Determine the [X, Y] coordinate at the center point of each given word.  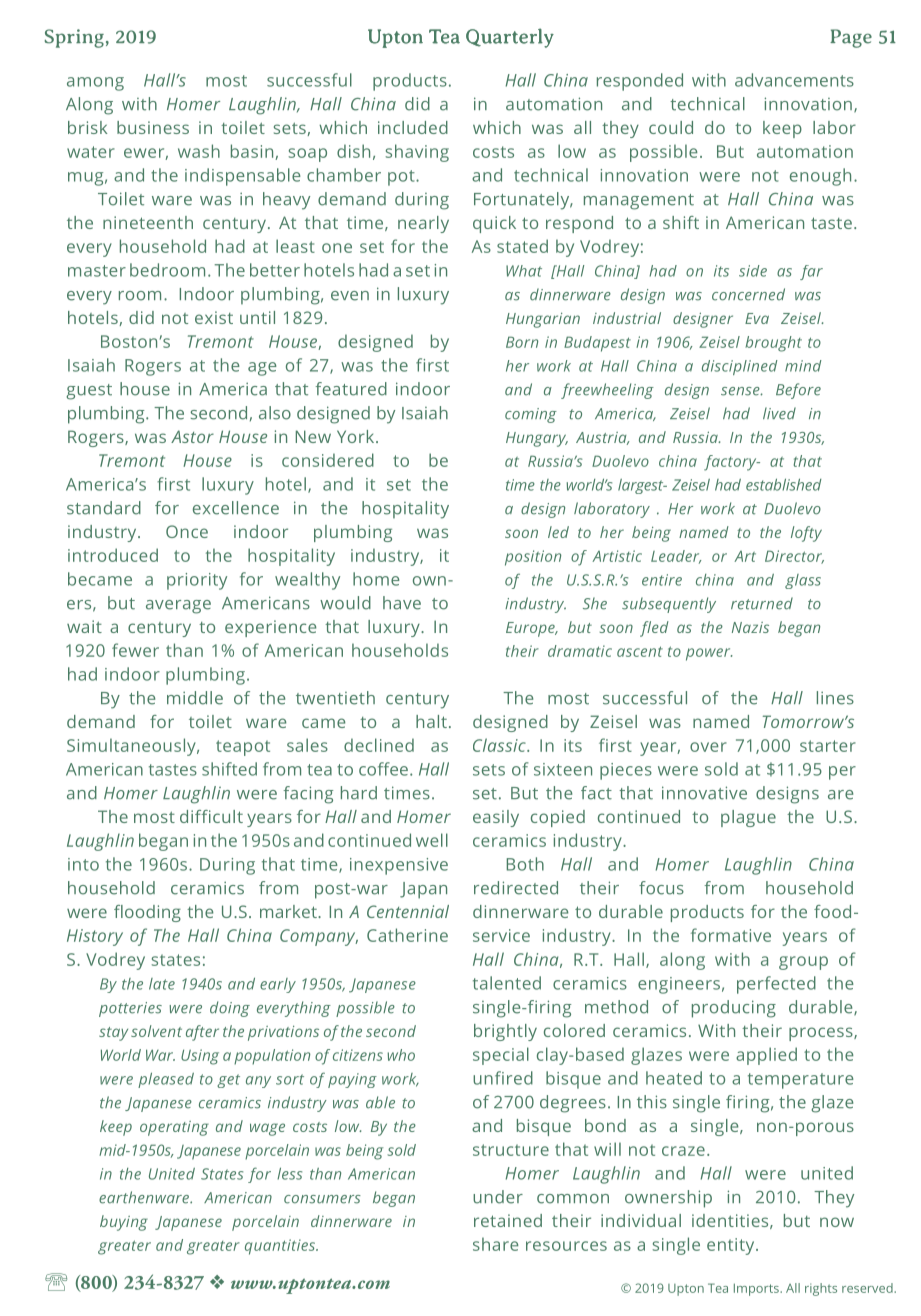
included [413, 127]
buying [124, 1223]
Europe [531, 629]
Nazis [750, 627]
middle [195, 698]
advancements [794, 80]
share [496, 1244]
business [153, 127]
